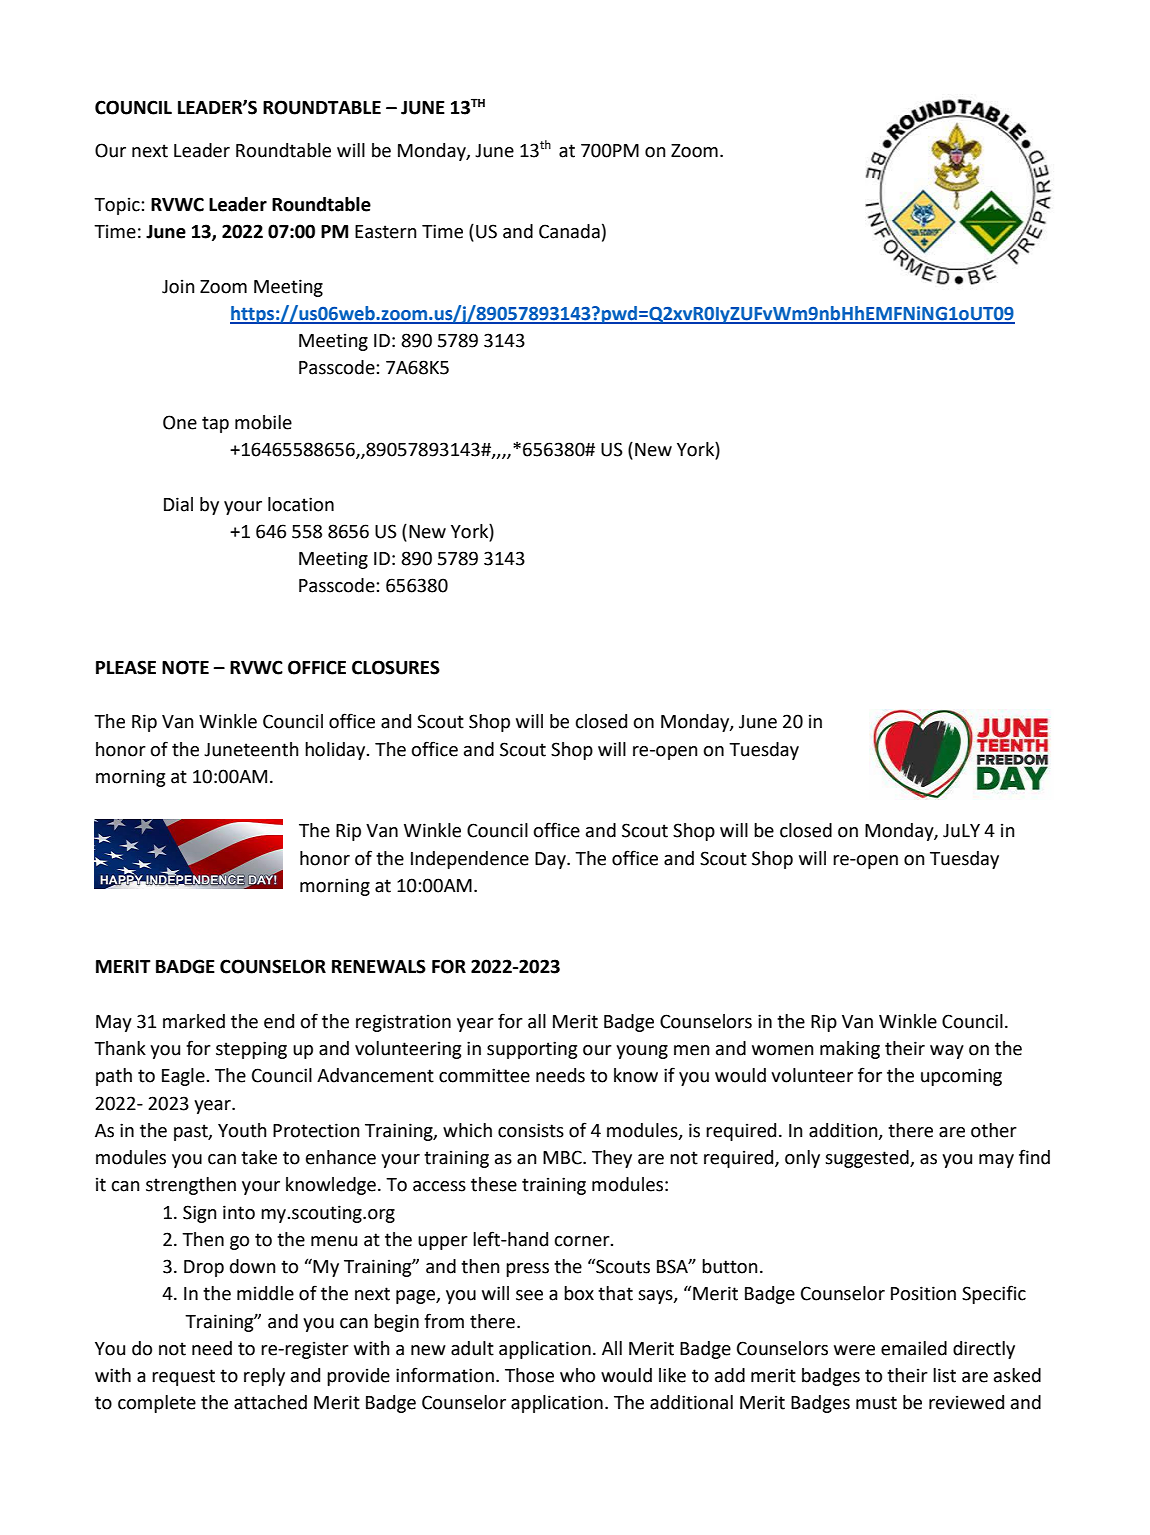  Describe the element at coordinates (947, 1052) in the screenshot. I see `way` at that location.
